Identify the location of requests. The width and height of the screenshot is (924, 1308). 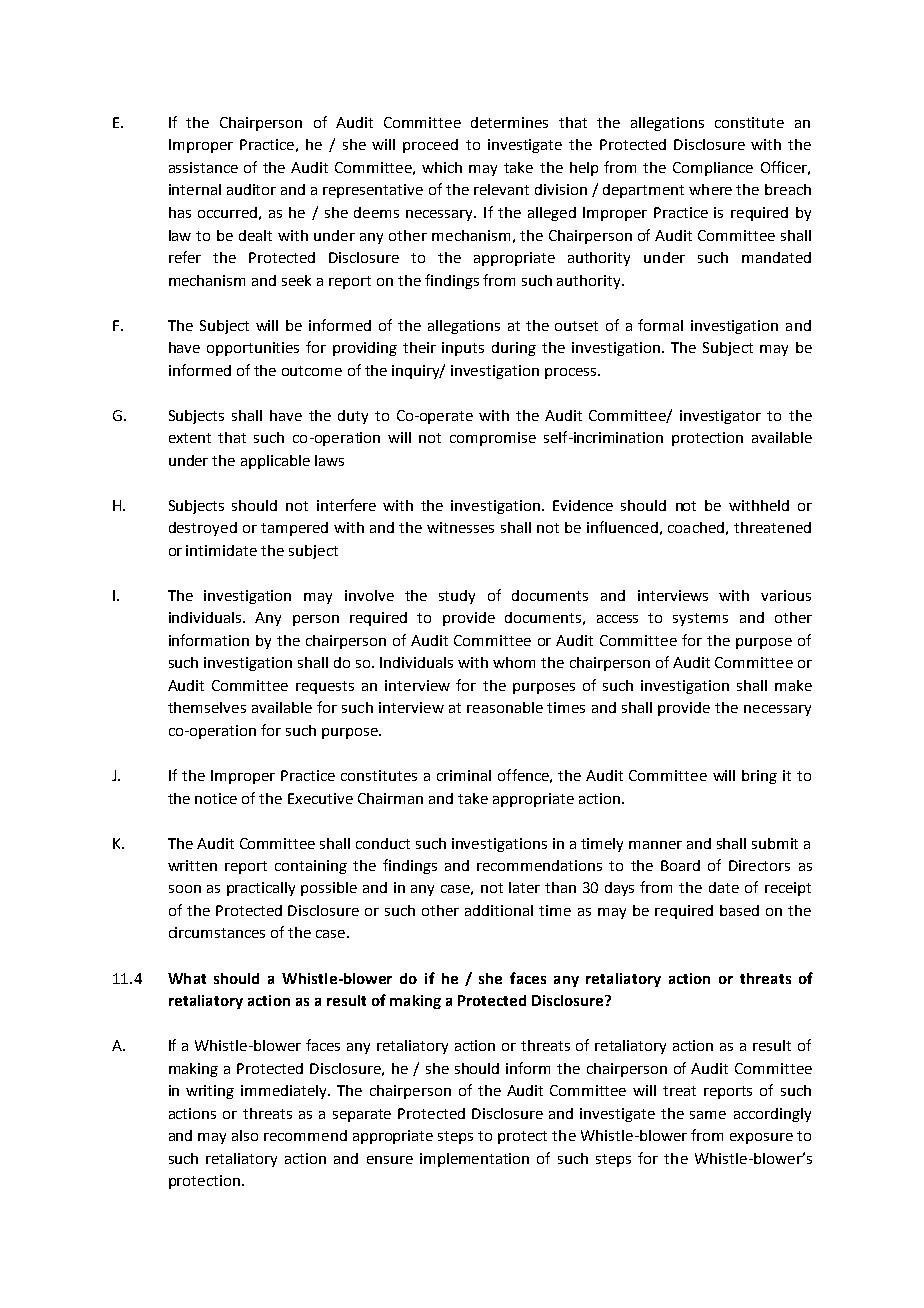
(325, 687).
